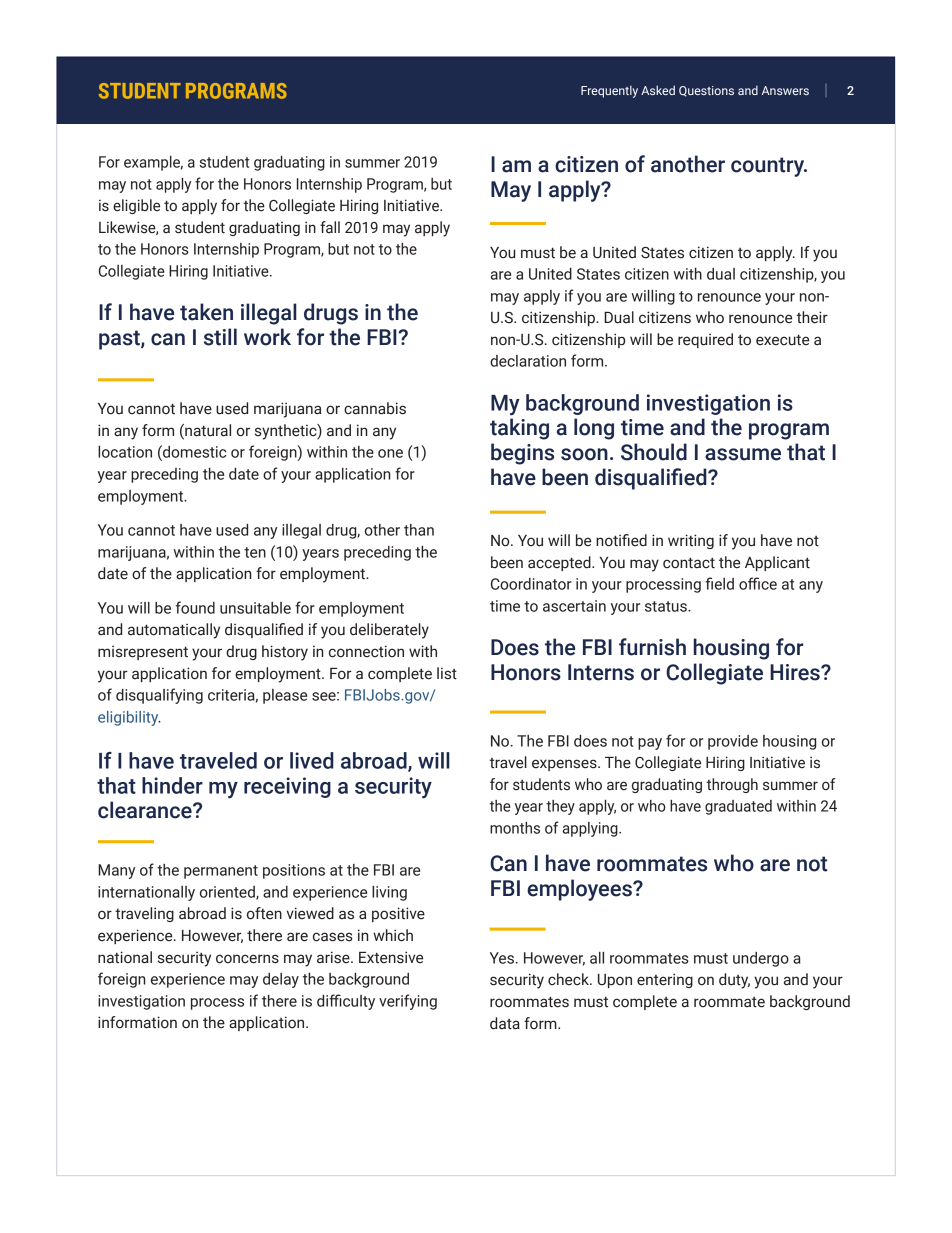  I want to click on taking, so click(519, 429).
